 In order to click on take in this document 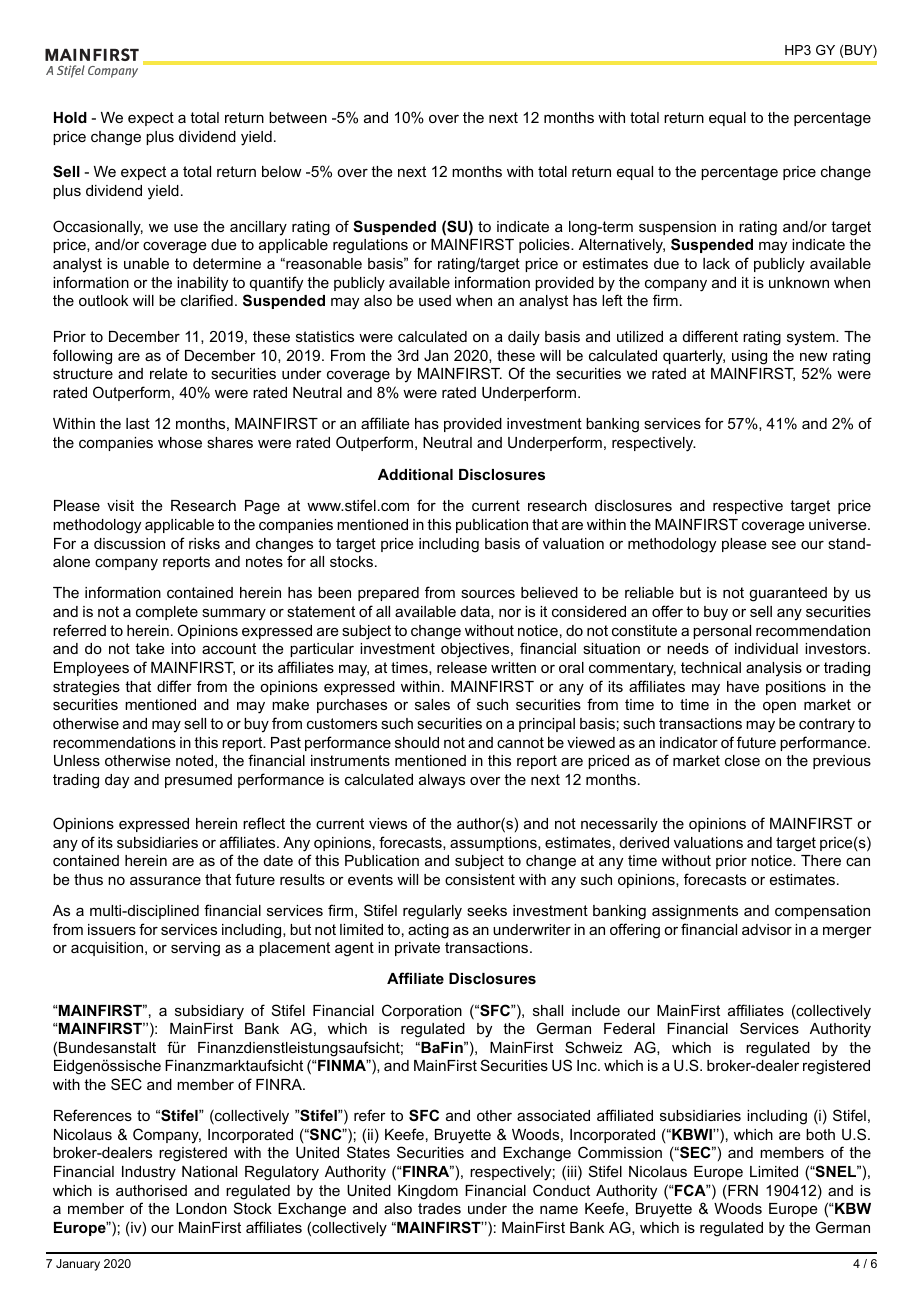, I will do `click(150, 648)`.
